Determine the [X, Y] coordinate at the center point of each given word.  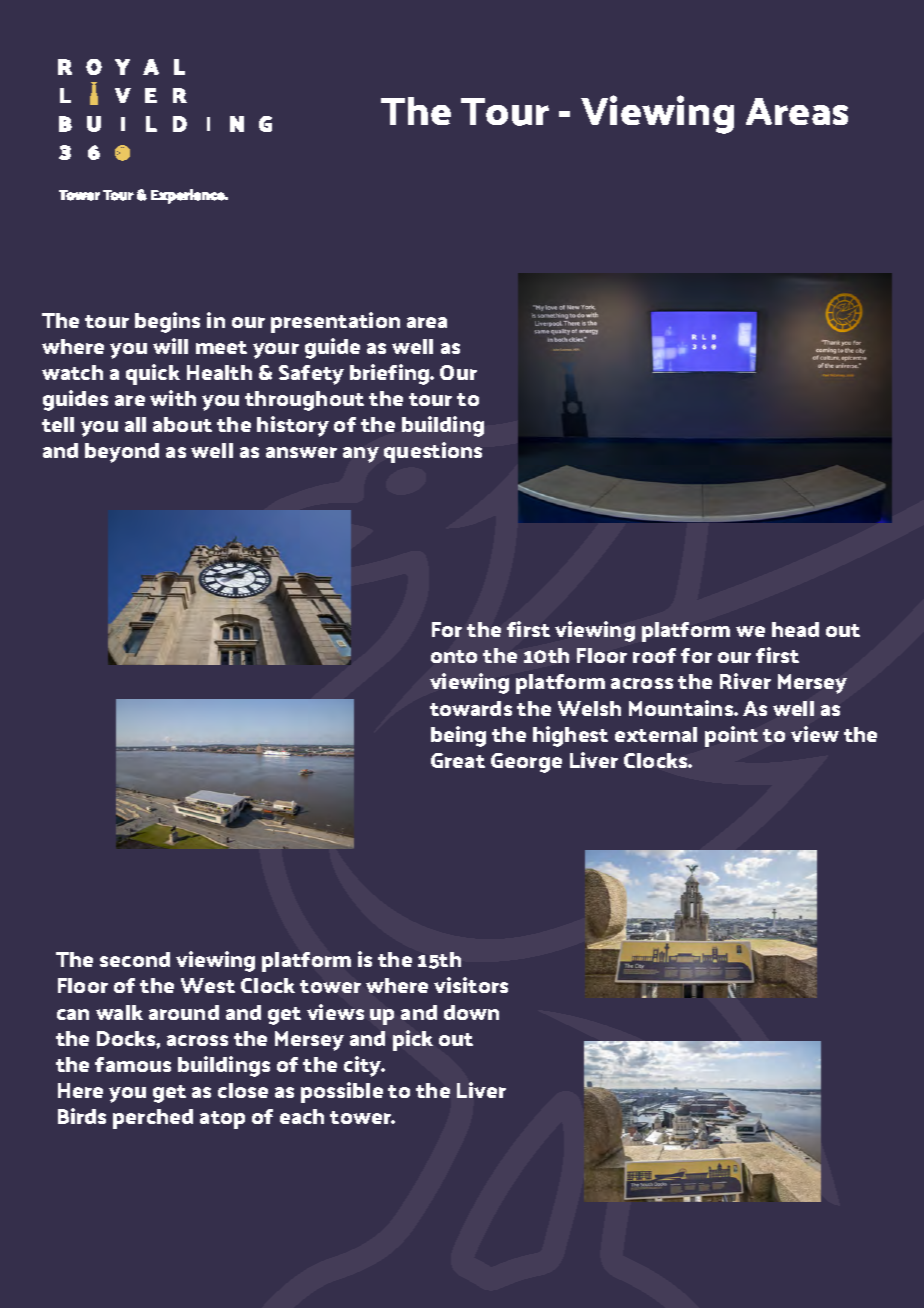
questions [433, 452]
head [795, 629]
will [170, 346]
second [135, 959]
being [458, 736]
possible [342, 1092]
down [471, 1012]
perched [153, 1119]
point [731, 736]
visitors [471, 985]
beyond [122, 453]
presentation [335, 322]
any [361, 455]
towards [471, 708]
